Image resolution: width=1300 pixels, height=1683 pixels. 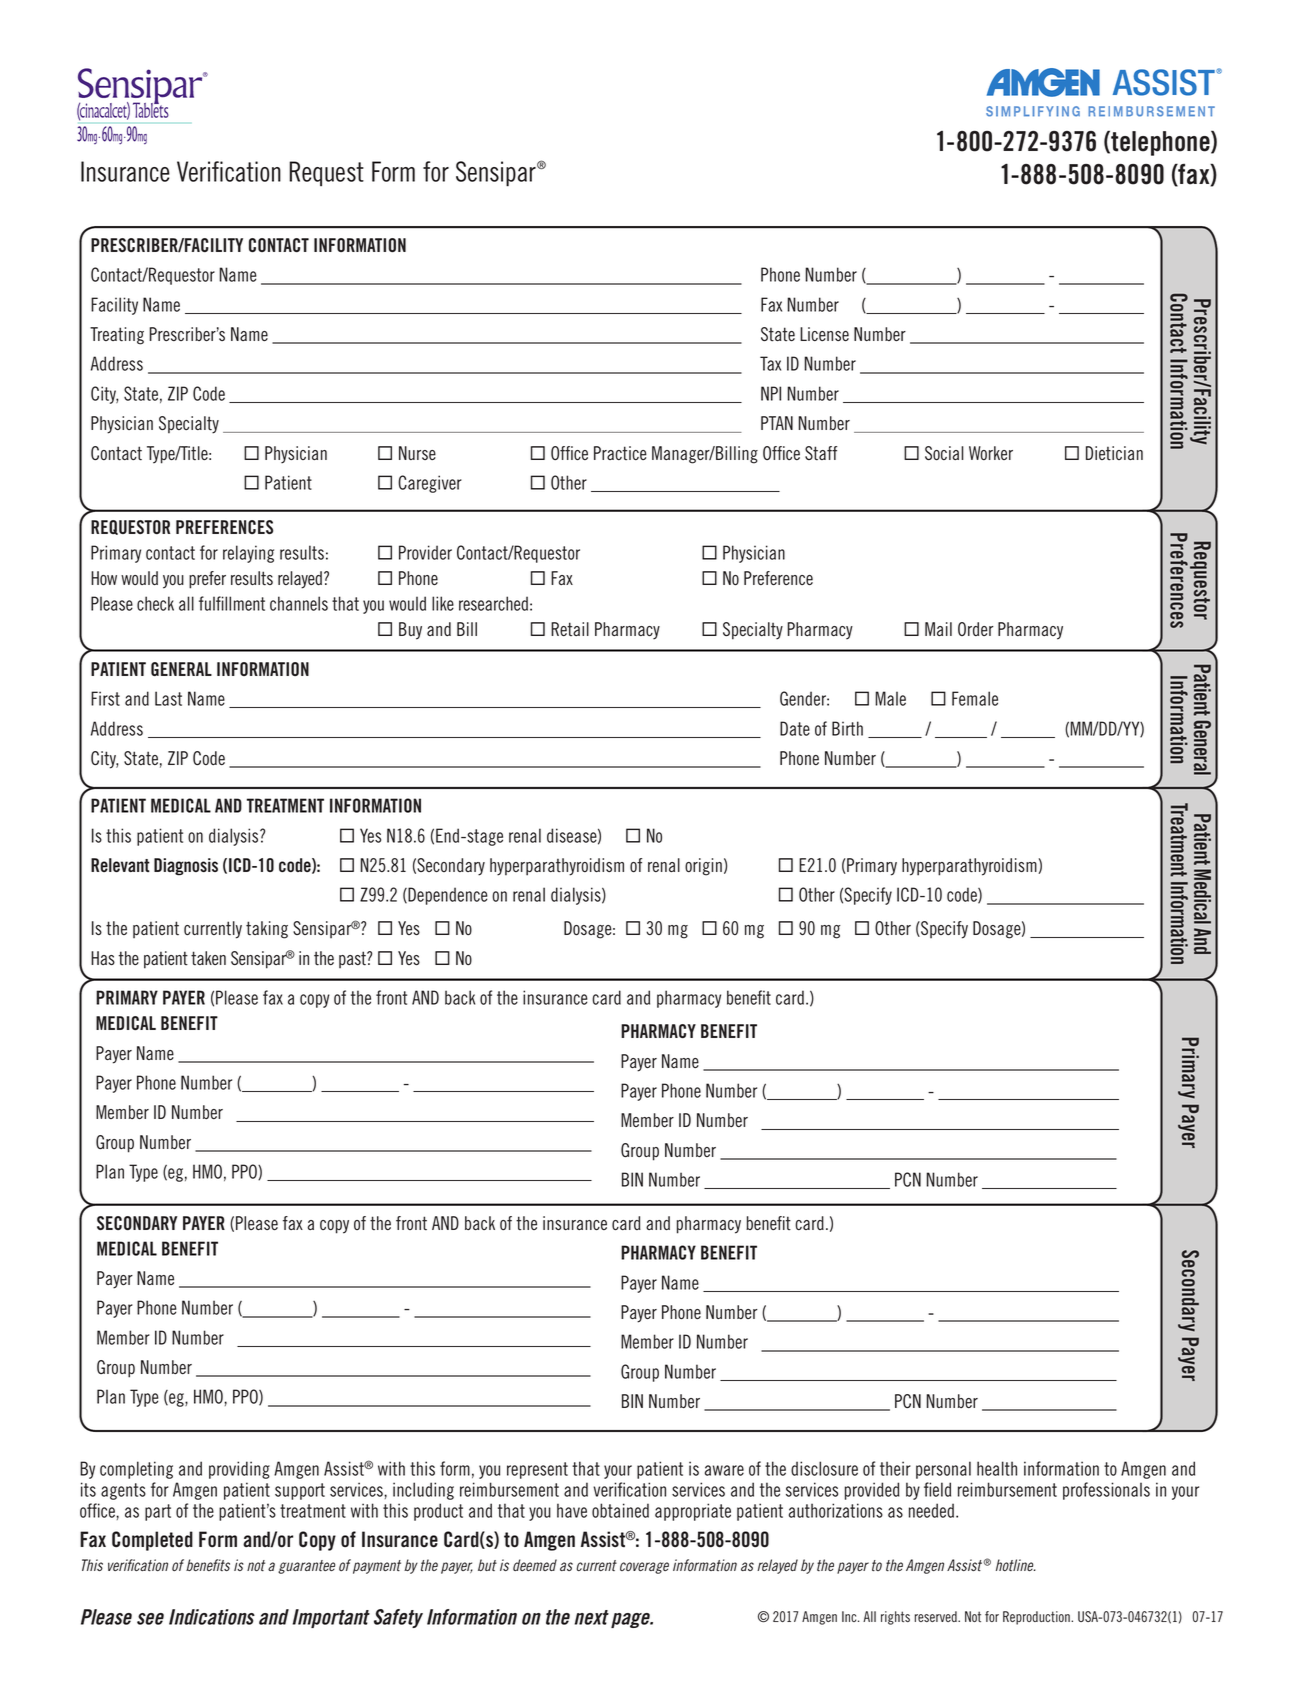 I want to click on taken, so click(x=208, y=958).
